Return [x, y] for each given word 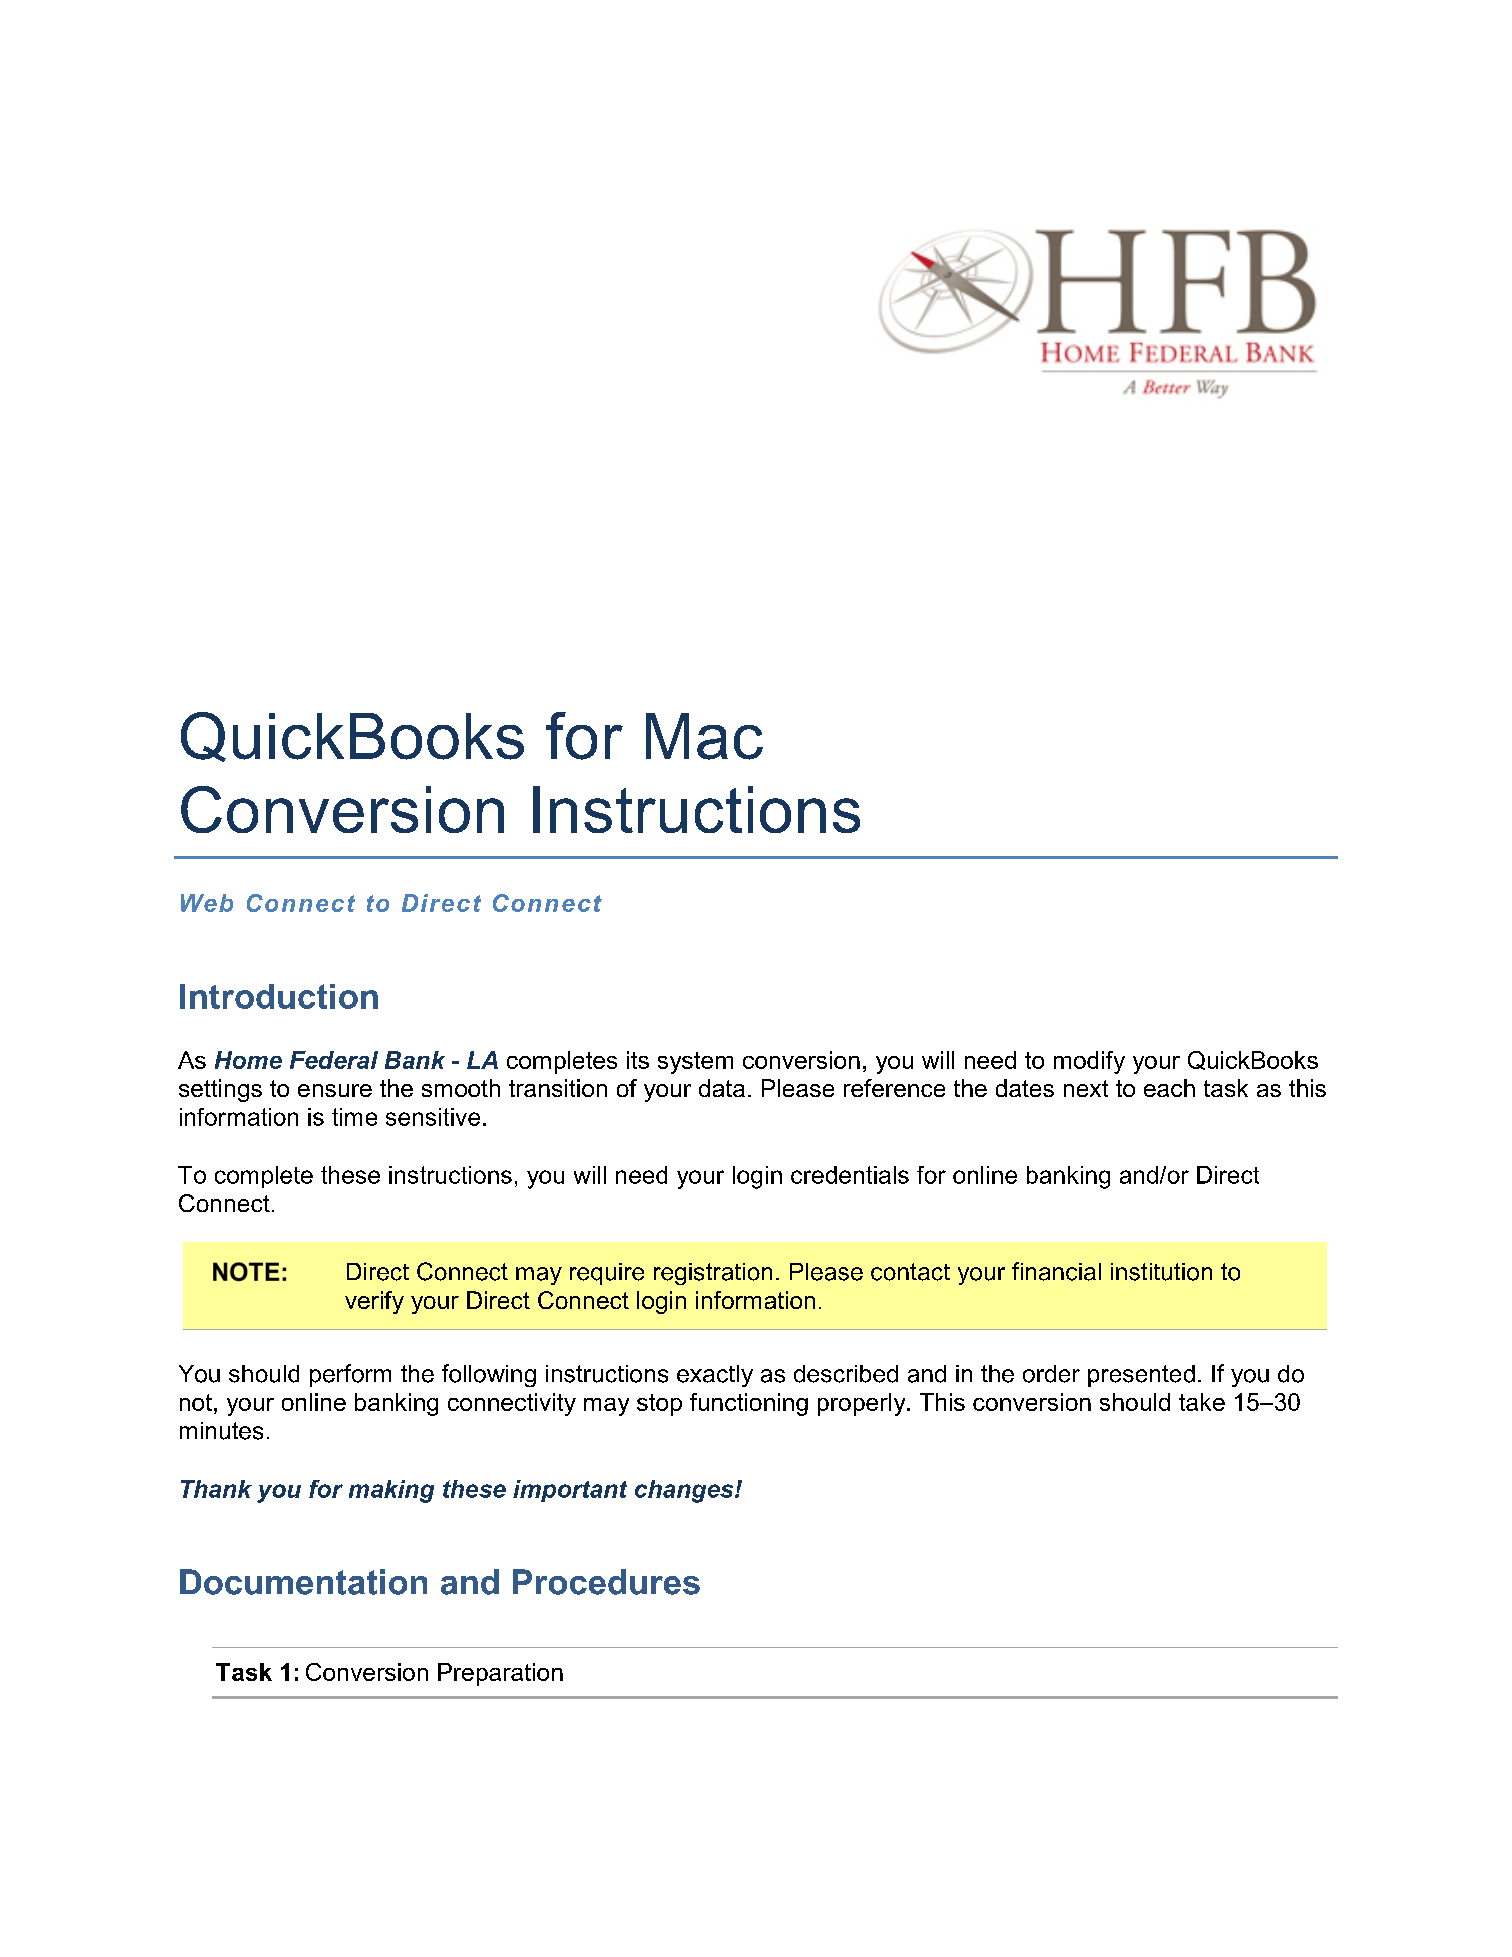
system [695, 1063]
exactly [715, 1376]
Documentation [303, 1582]
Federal [334, 1060]
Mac [704, 736]
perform [350, 1375]
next [1086, 1088]
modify [1089, 1062]
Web [207, 903]
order [1051, 1374]
